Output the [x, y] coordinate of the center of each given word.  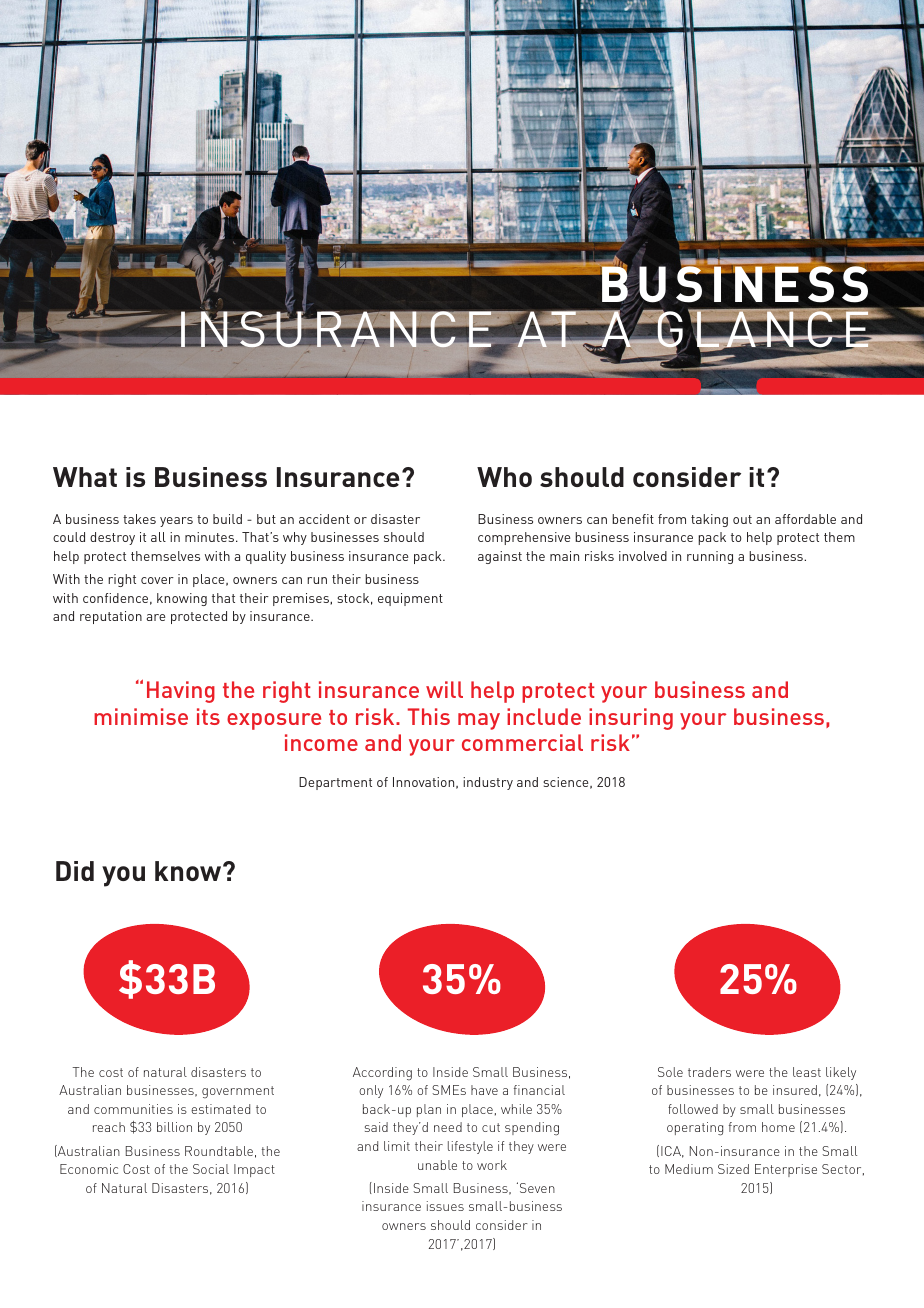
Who [504, 477]
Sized [733, 1169]
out [742, 519]
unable [437, 1165]
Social [211, 1169]
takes [139, 519]
